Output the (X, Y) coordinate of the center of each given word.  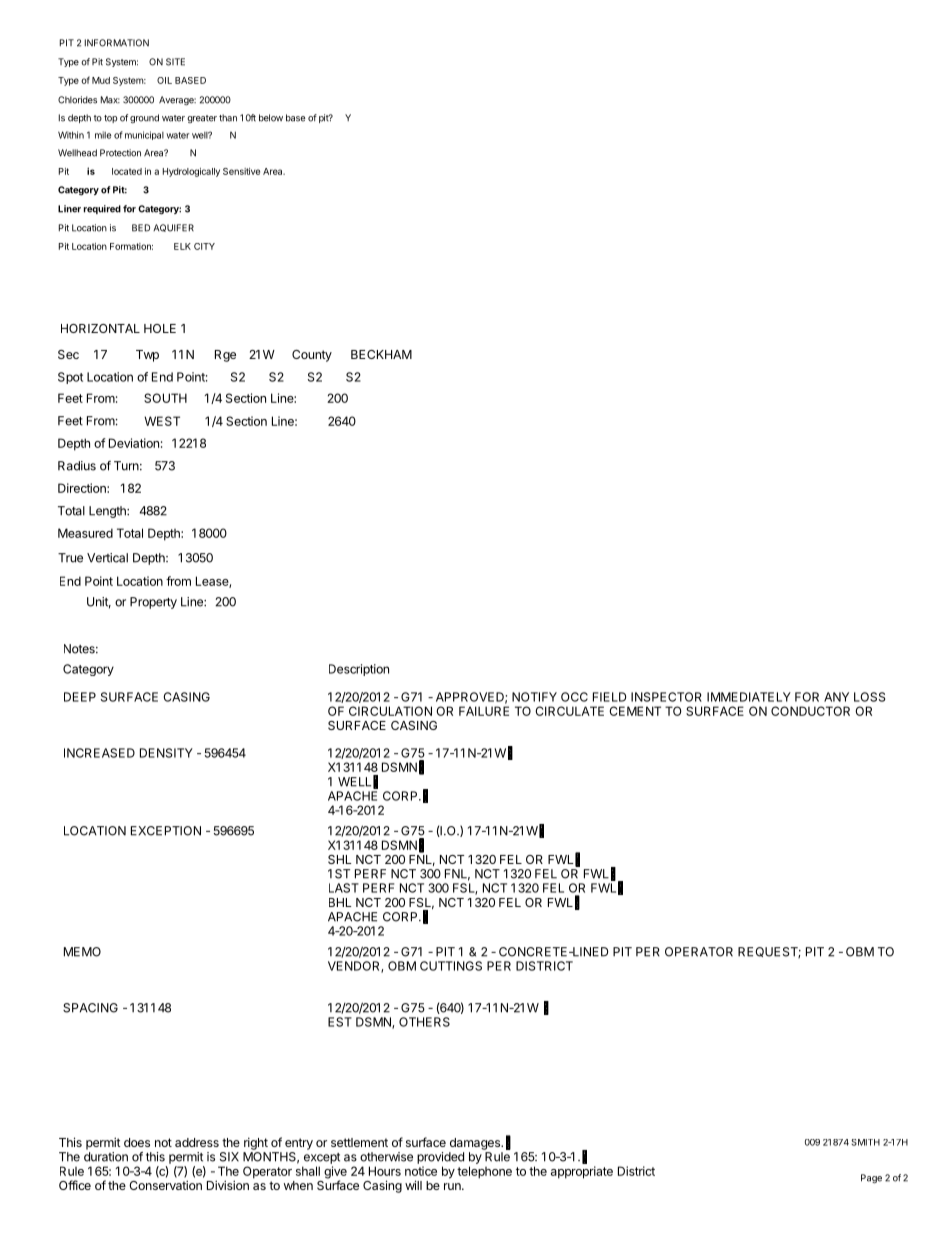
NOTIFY (534, 697)
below (271, 118)
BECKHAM (381, 354)
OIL (164, 80)
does (137, 1142)
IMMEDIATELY (749, 697)
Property (153, 603)
